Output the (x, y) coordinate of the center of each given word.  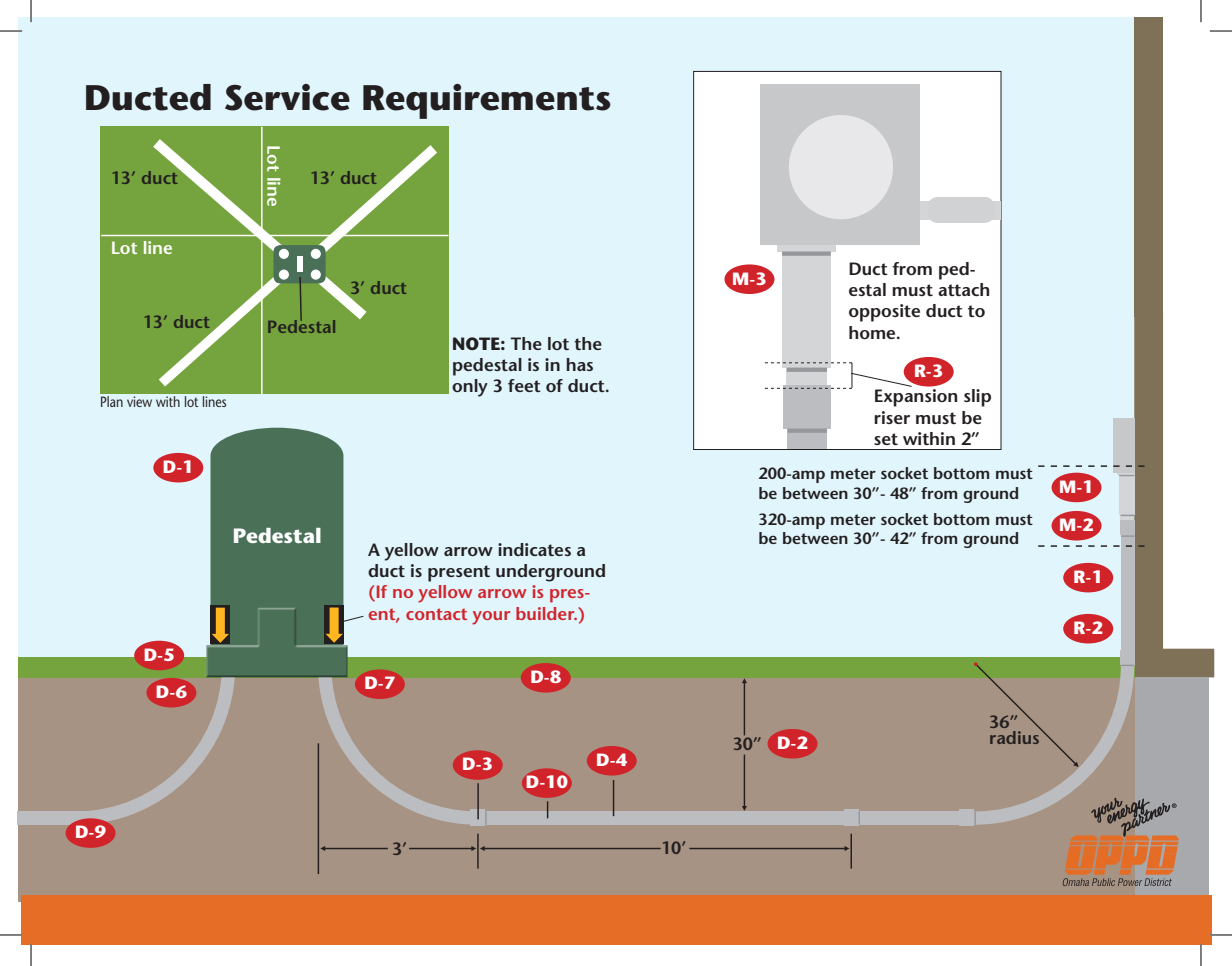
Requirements (487, 101)
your (491, 618)
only (470, 388)
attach (963, 289)
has (579, 364)
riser (892, 417)
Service (287, 97)
